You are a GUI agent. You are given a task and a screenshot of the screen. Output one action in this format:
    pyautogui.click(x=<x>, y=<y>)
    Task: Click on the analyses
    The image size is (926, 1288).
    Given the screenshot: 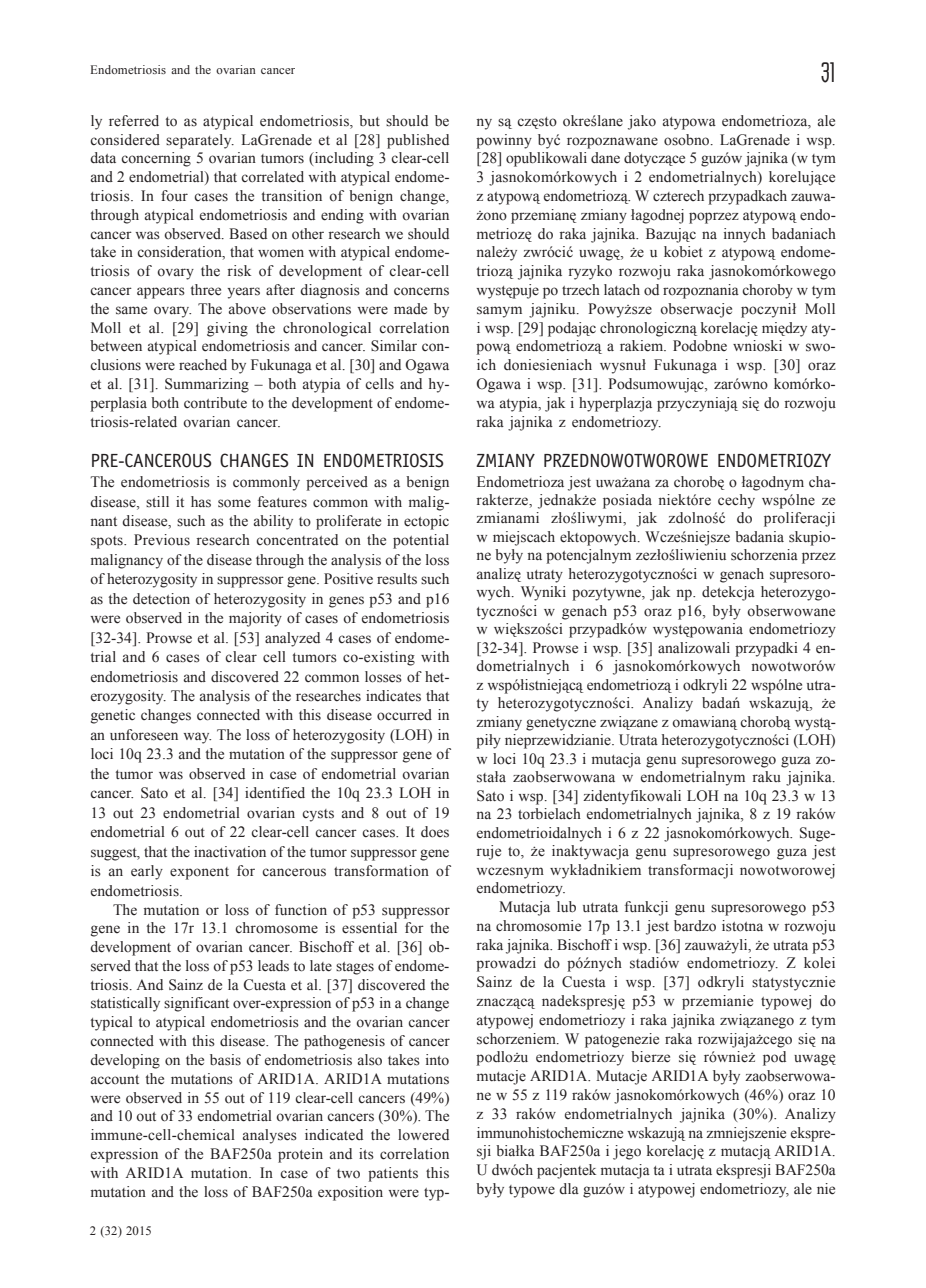 What is the action you would take?
    pyautogui.click(x=270, y=1136)
